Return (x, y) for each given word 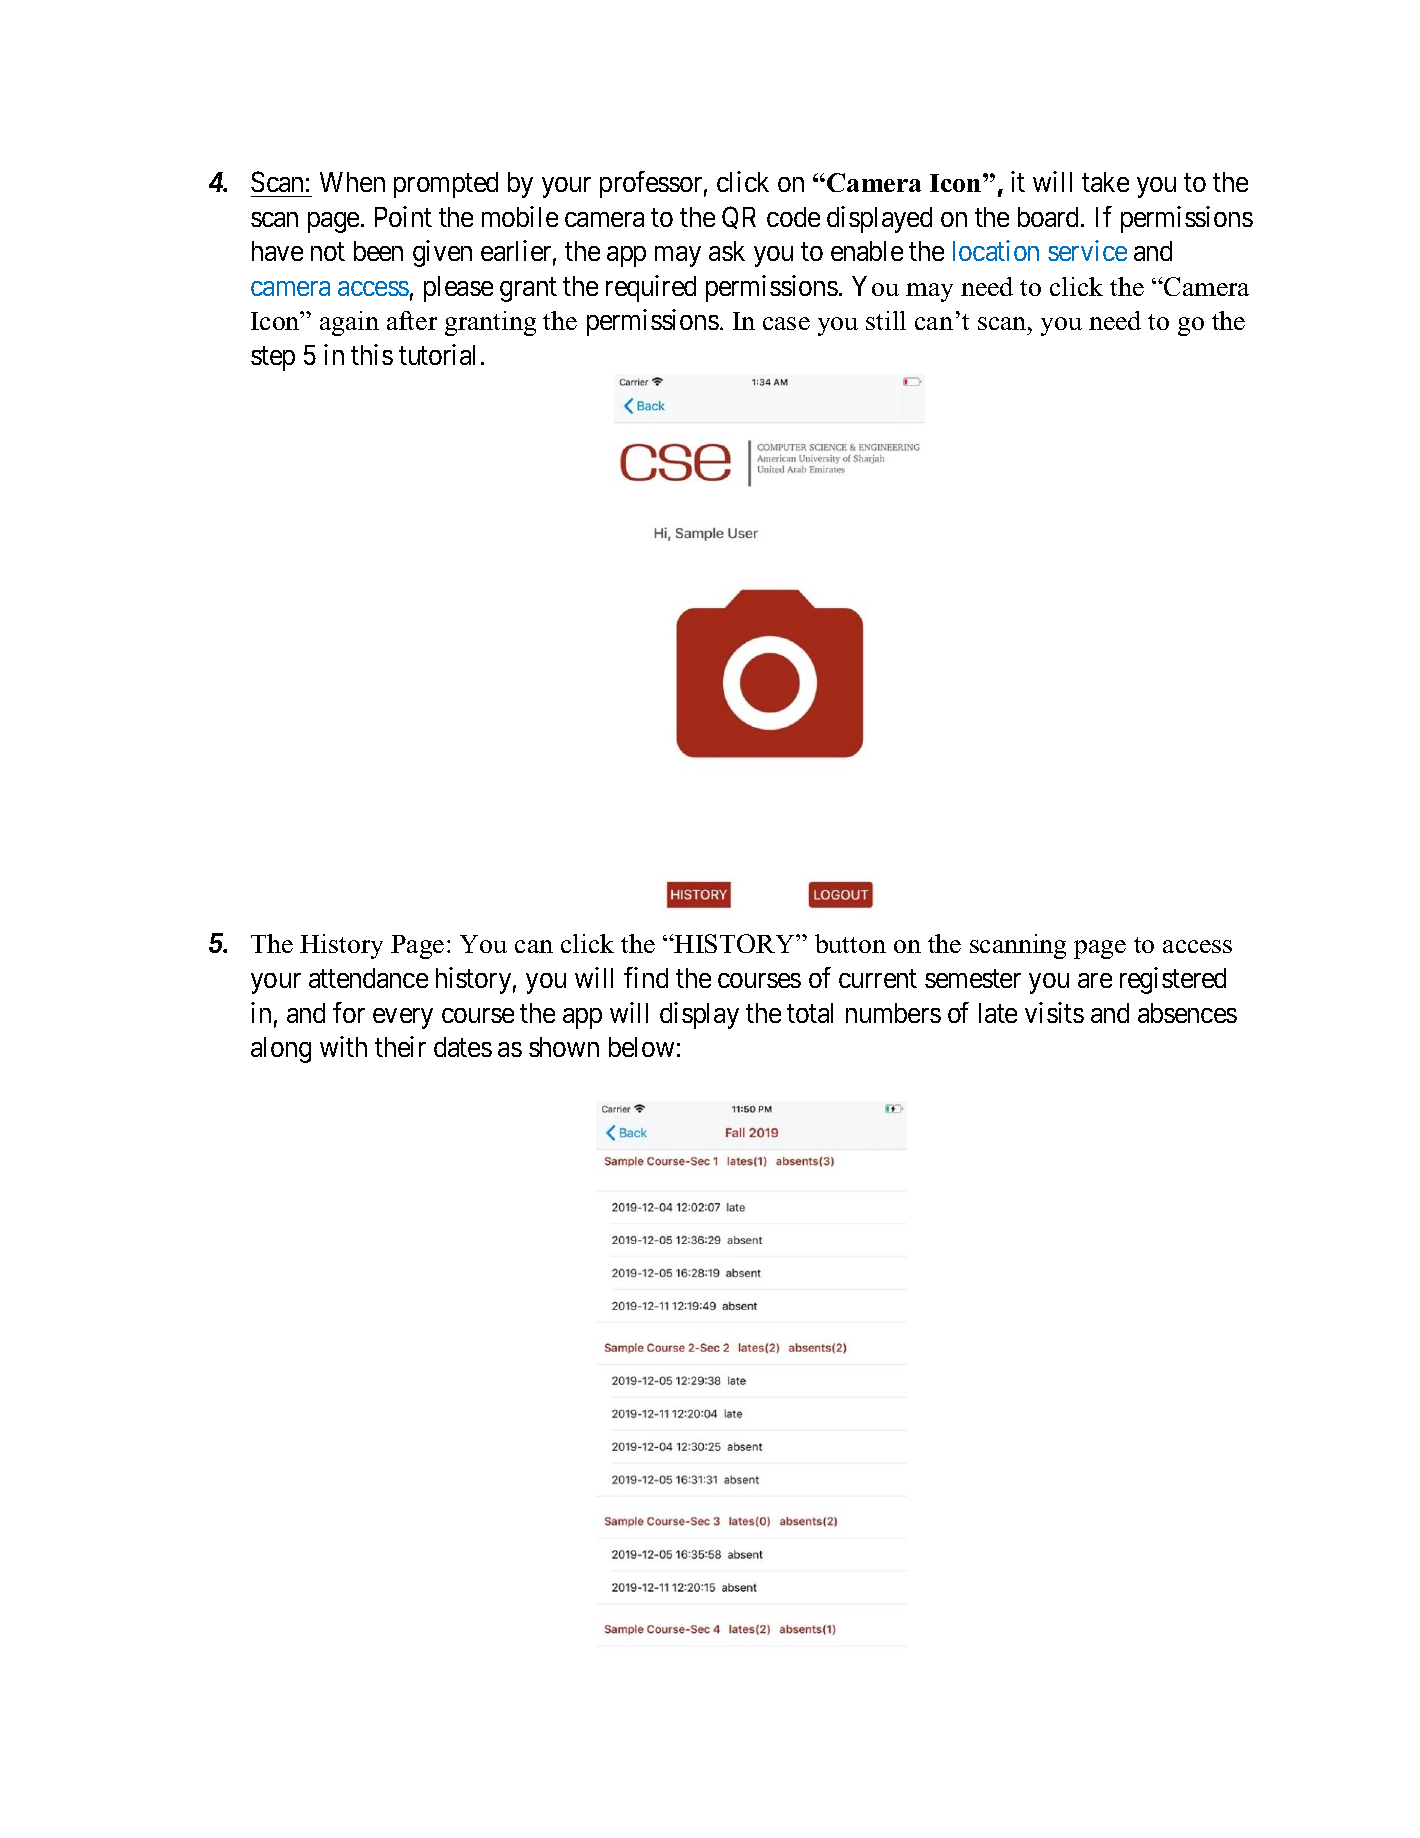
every (403, 1018)
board (1050, 217)
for (349, 1012)
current (878, 979)
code (793, 217)
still (886, 320)
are (1095, 980)
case (786, 323)
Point (403, 216)
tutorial (440, 354)
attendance (368, 978)
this (372, 354)
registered (1173, 980)
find (646, 977)
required (651, 288)
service (1087, 250)
